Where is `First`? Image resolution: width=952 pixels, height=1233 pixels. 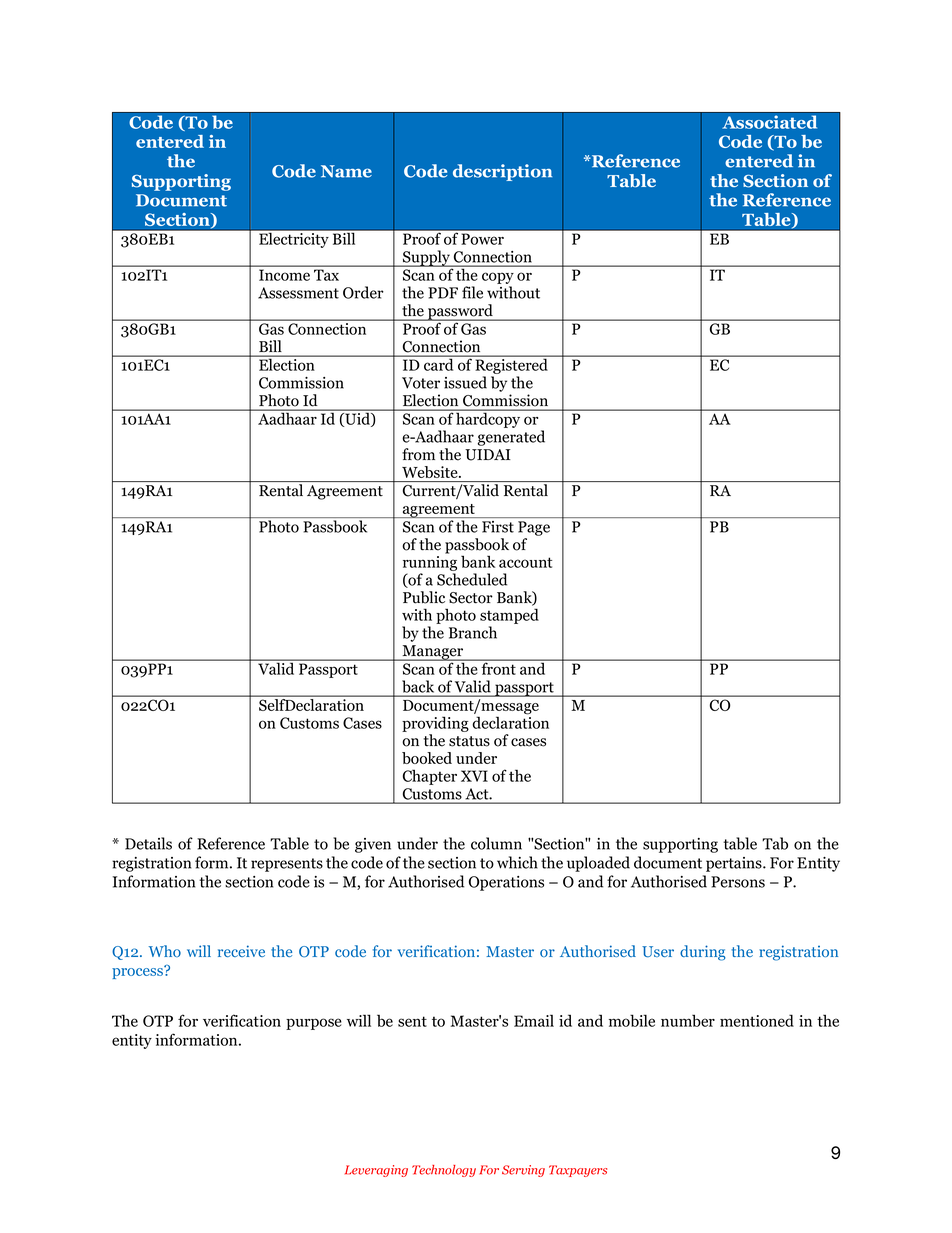
First is located at coordinates (498, 527).
